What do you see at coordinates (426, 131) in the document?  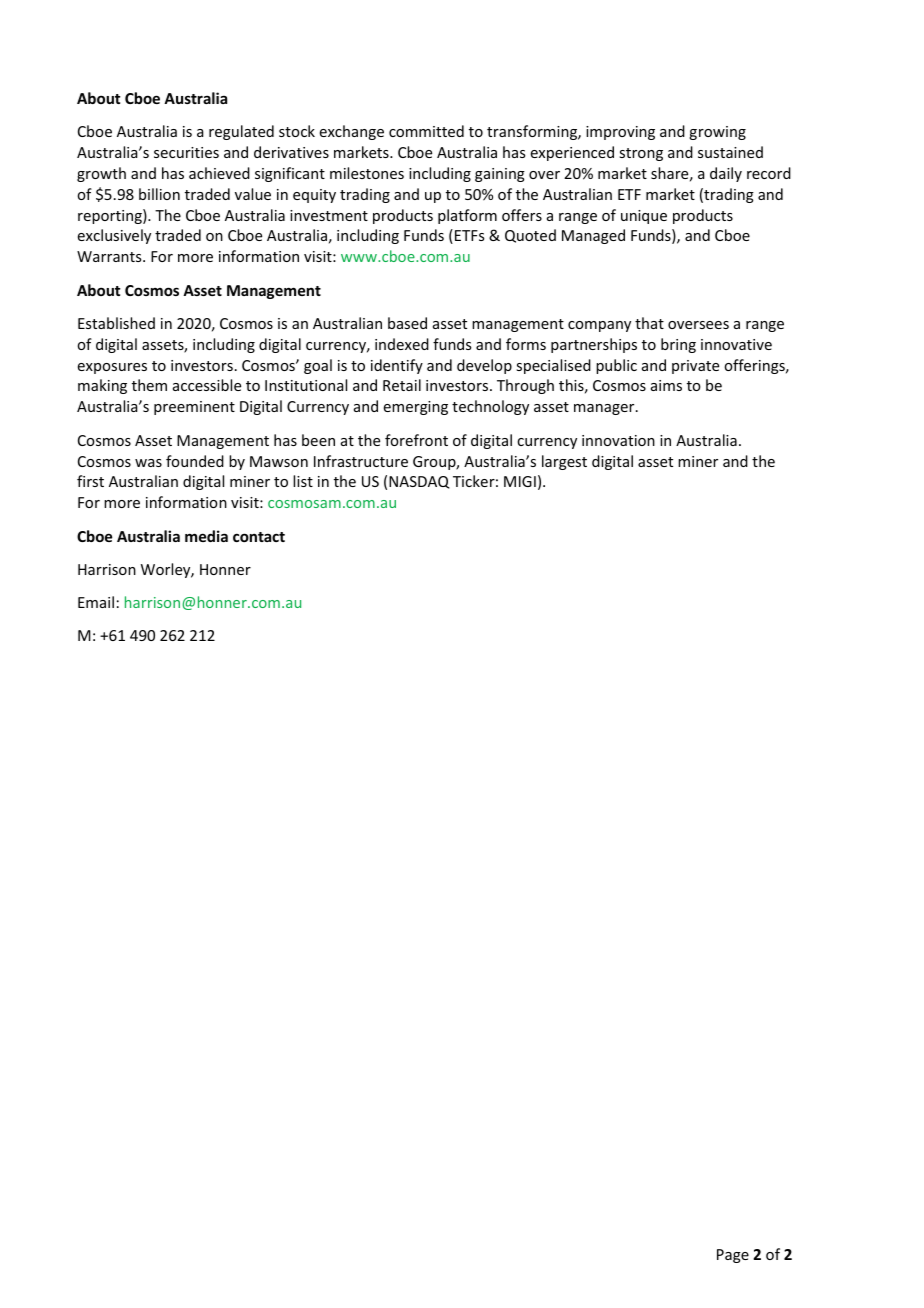 I see `committed` at bounding box center [426, 131].
